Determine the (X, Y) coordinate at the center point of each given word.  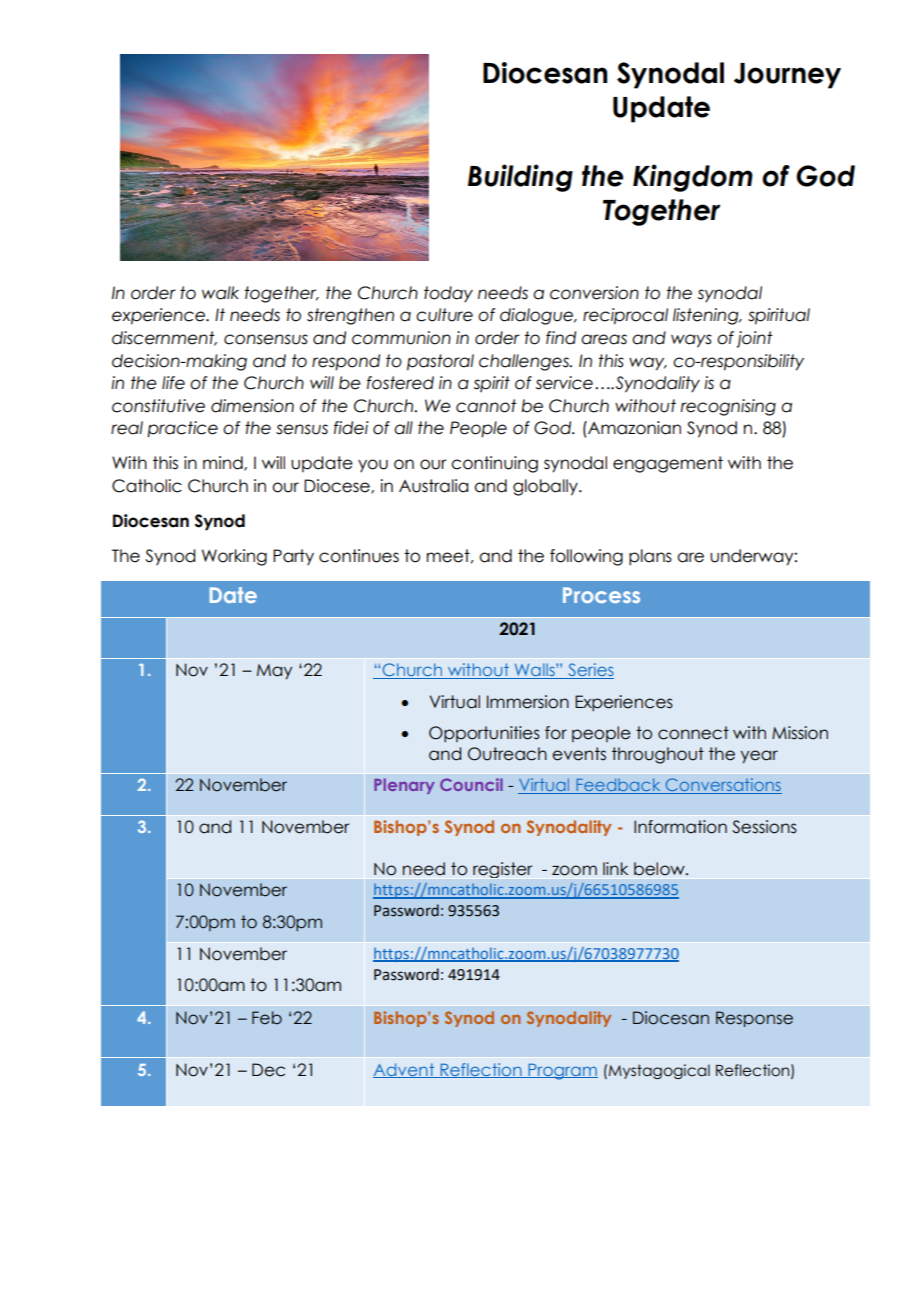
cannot (486, 406)
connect (693, 733)
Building (520, 178)
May (274, 672)
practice (182, 429)
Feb (267, 1018)
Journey (787, 76)
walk (220, 293)
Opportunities (484, 734)
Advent (405, 1070)
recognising (728, 407)
